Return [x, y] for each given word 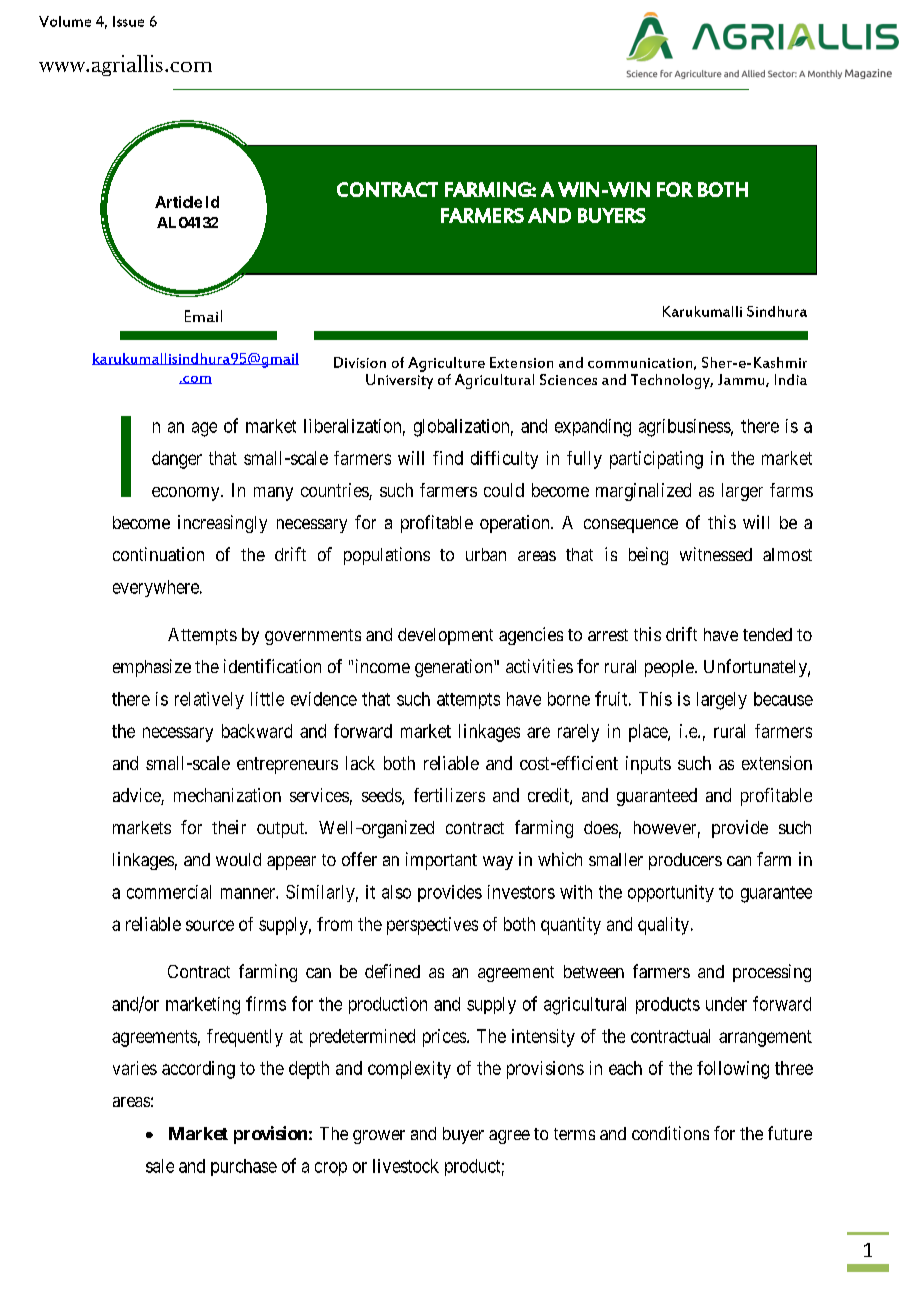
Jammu [742, 380]
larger [742, 492]
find [448, 458]
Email [203, 316]
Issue [128, 21]
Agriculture [446, 364]
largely [722, 701]
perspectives [432, 926]
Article [178, 202]
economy [187, 494]
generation [455, 668]
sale [160, 1166]
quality [665, 926]
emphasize [152, 668]
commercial [169, 892]
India [791, 379]
